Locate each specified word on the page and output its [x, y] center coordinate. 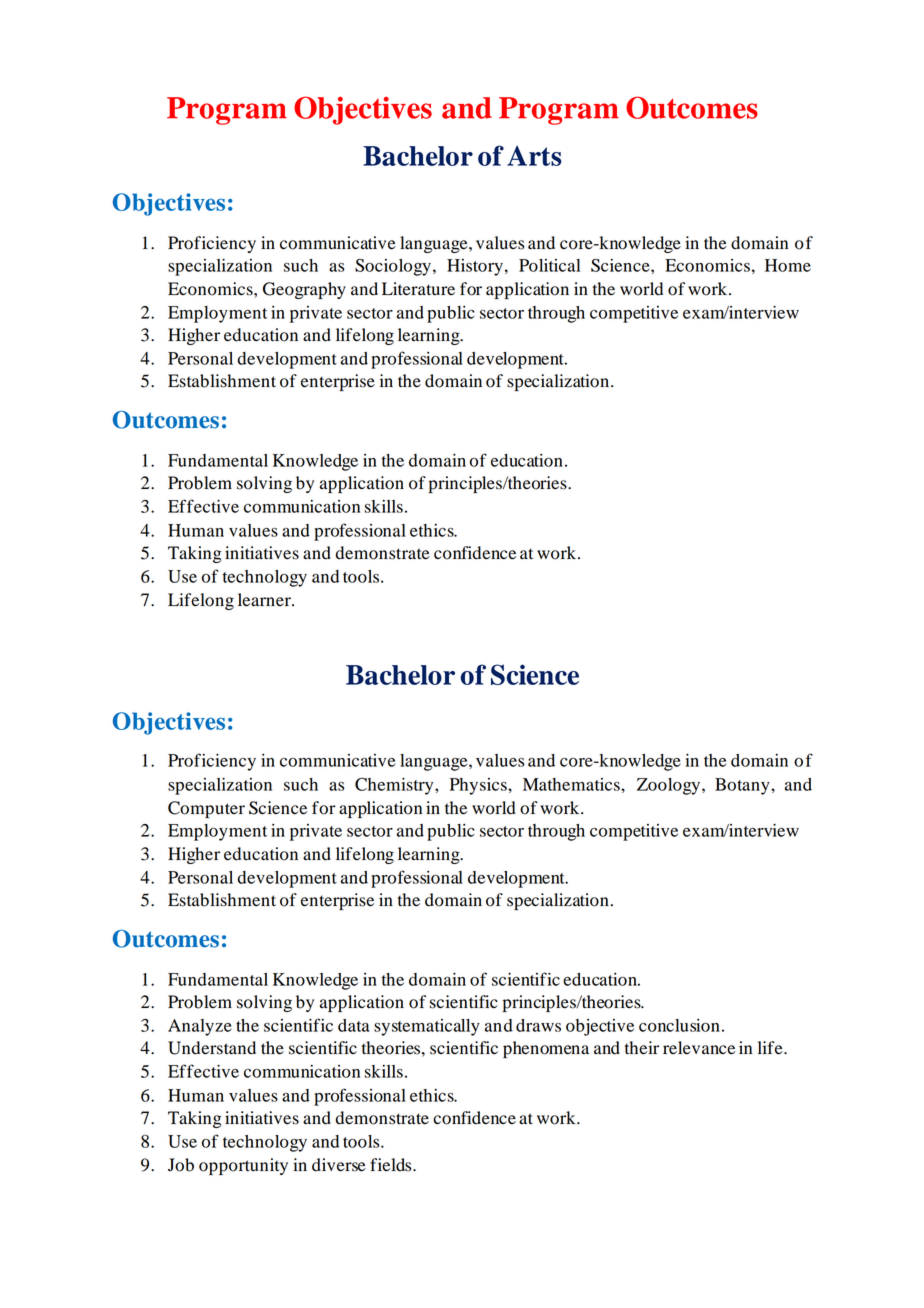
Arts [534, 156]
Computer [206, 809]
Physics [479, 786]
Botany [743, 786]
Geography [304, 290]
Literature [418, 289]
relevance [699, 1048]
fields [392, 1165]
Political [549, 265]
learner [265, 600]
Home [788, 265]
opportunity [243, 1166]
